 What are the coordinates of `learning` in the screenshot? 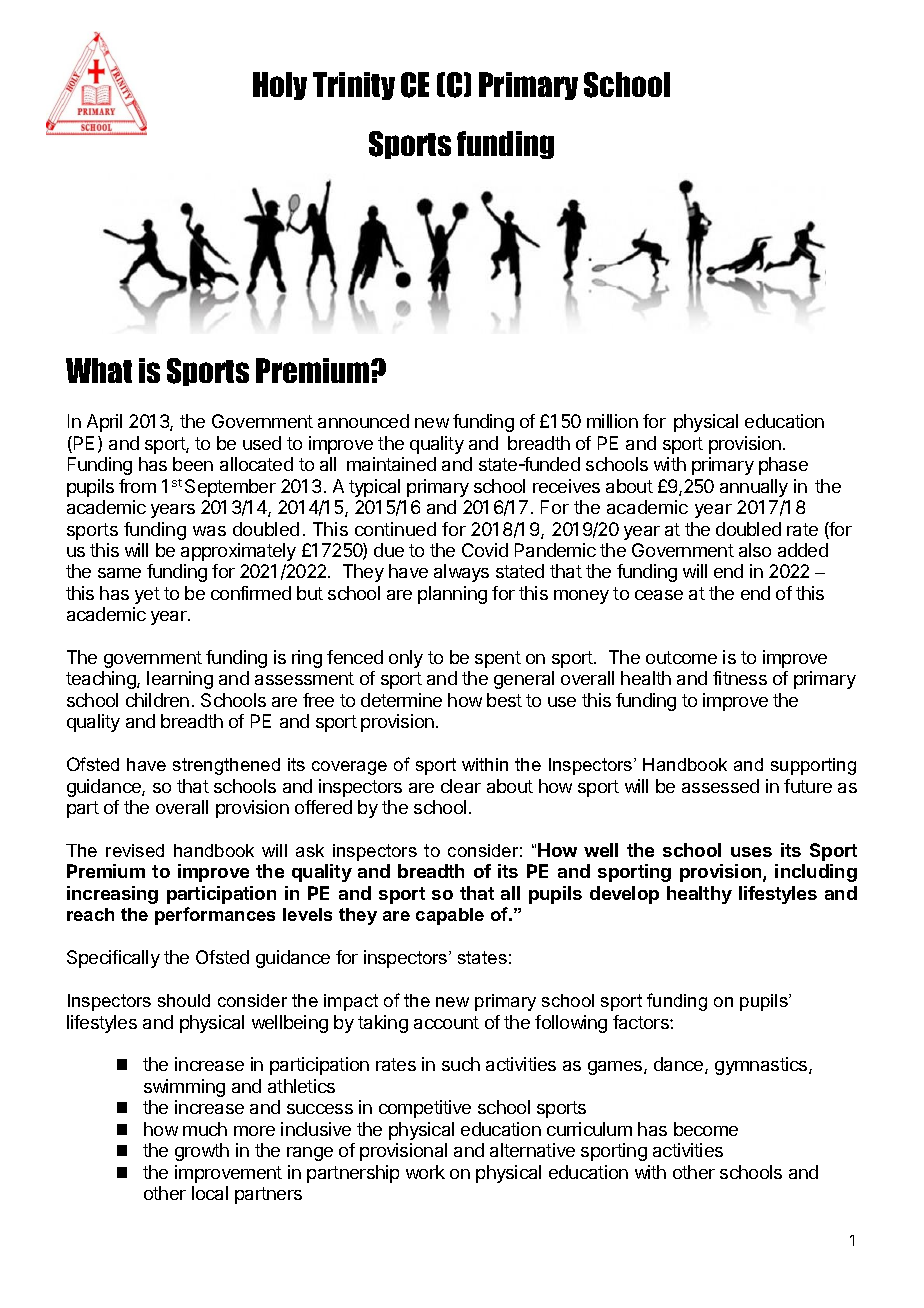 It's located at (180, 680).
